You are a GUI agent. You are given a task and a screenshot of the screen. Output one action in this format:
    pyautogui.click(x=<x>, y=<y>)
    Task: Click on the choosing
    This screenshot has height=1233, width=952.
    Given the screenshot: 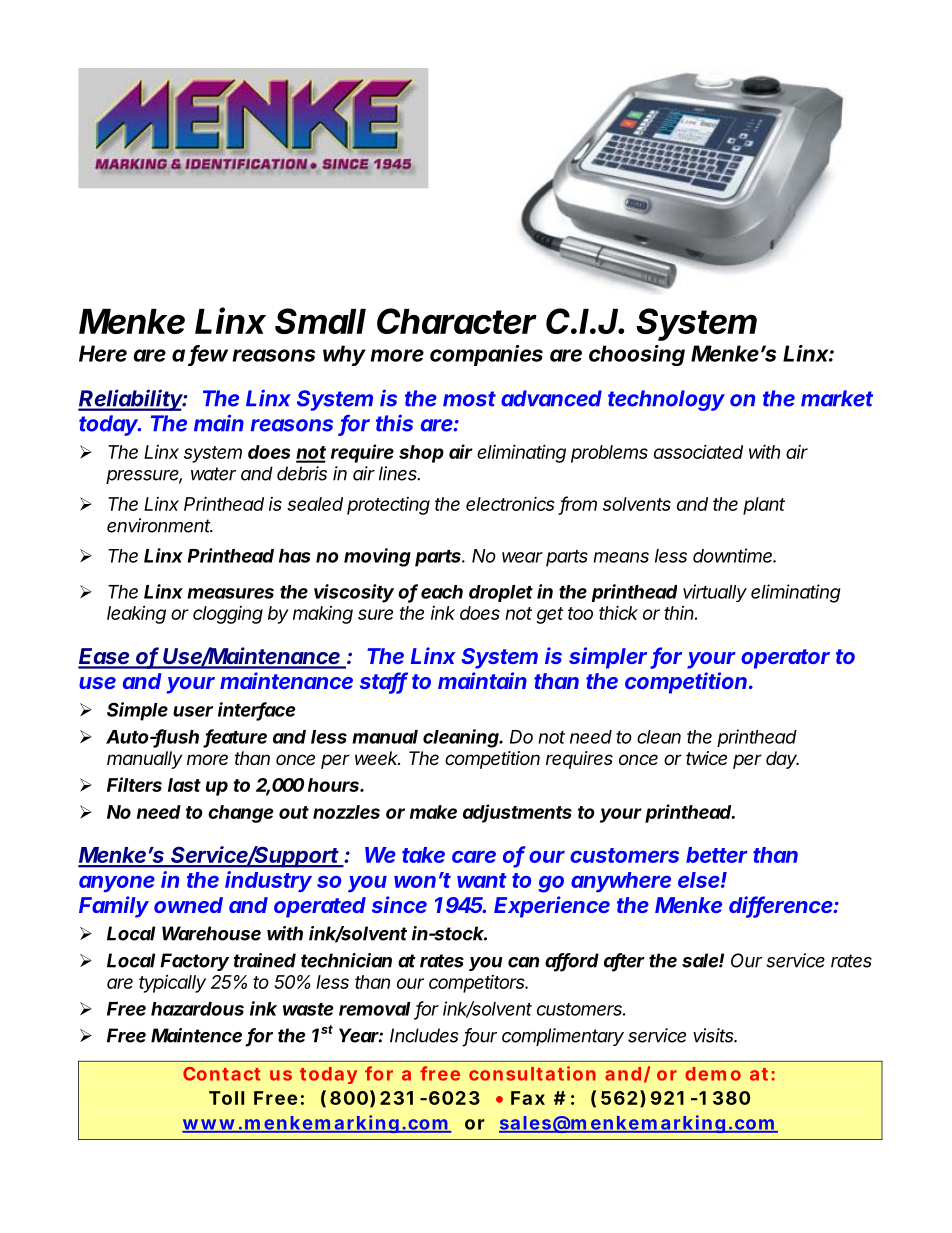 What is the action you would take?
    pyautogui.click(x=637, y=355)
